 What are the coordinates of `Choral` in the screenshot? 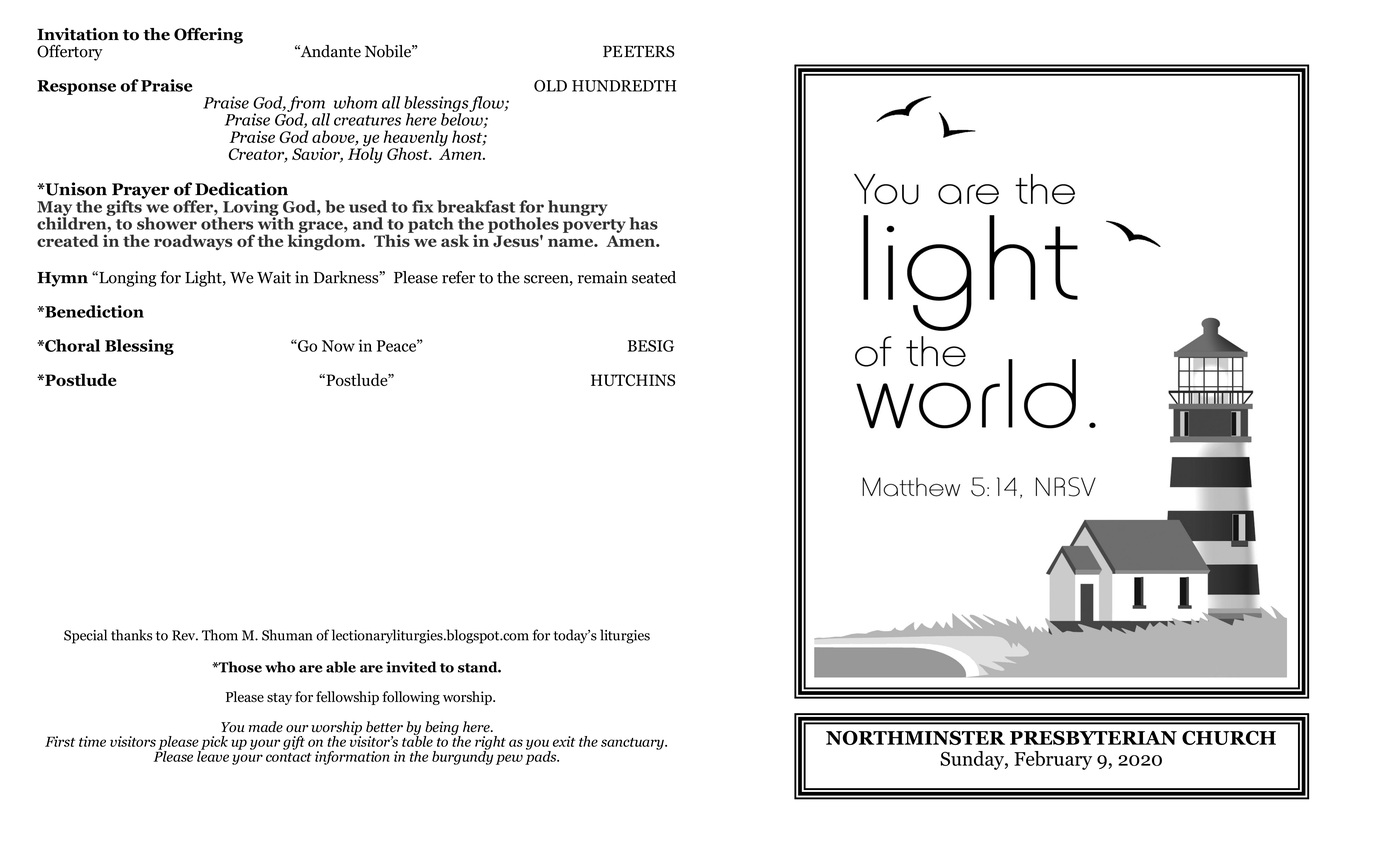 It's located at (71, 345).
